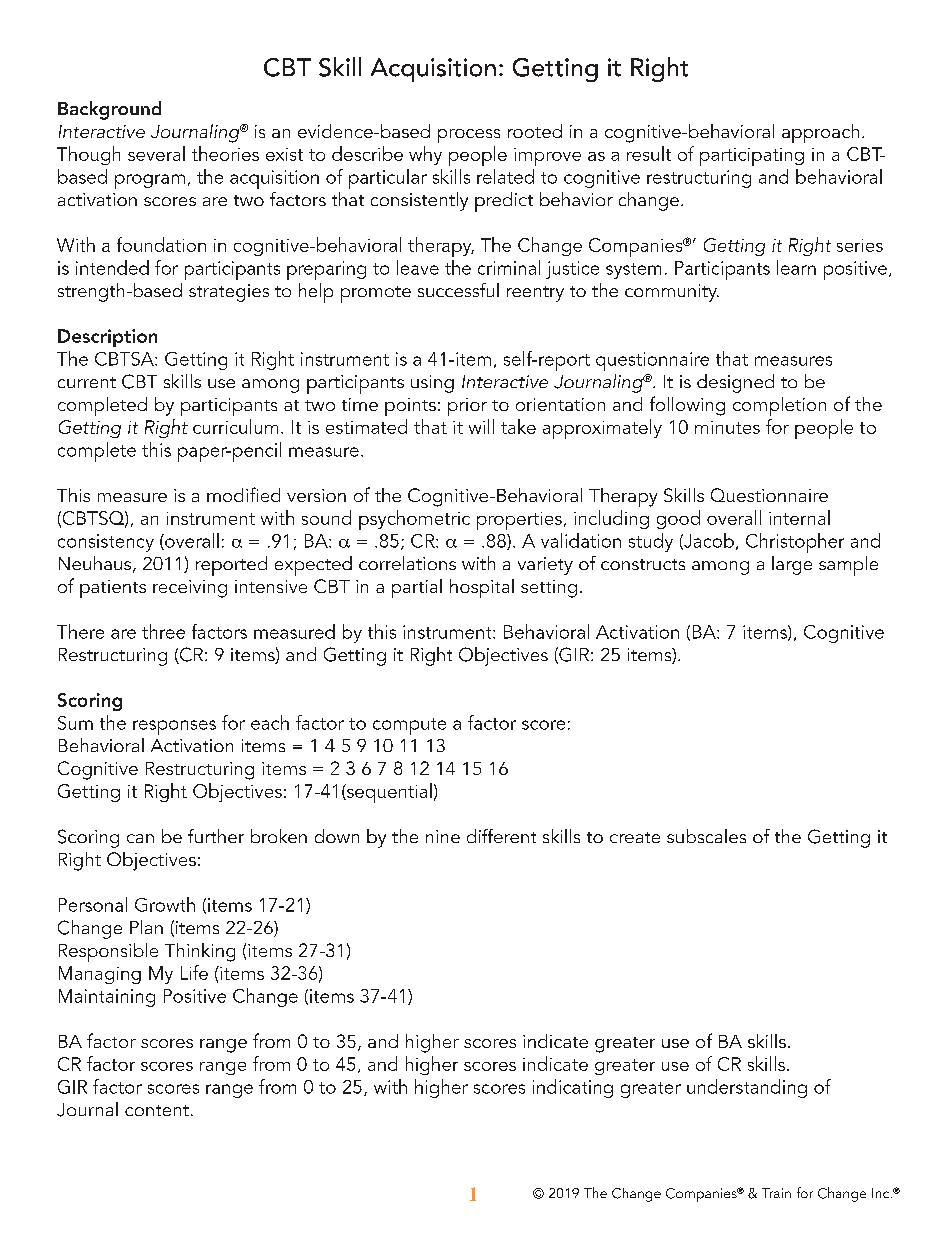  Describe the element at coordinates (157, 1110) in the image. I see `content` at that location.
